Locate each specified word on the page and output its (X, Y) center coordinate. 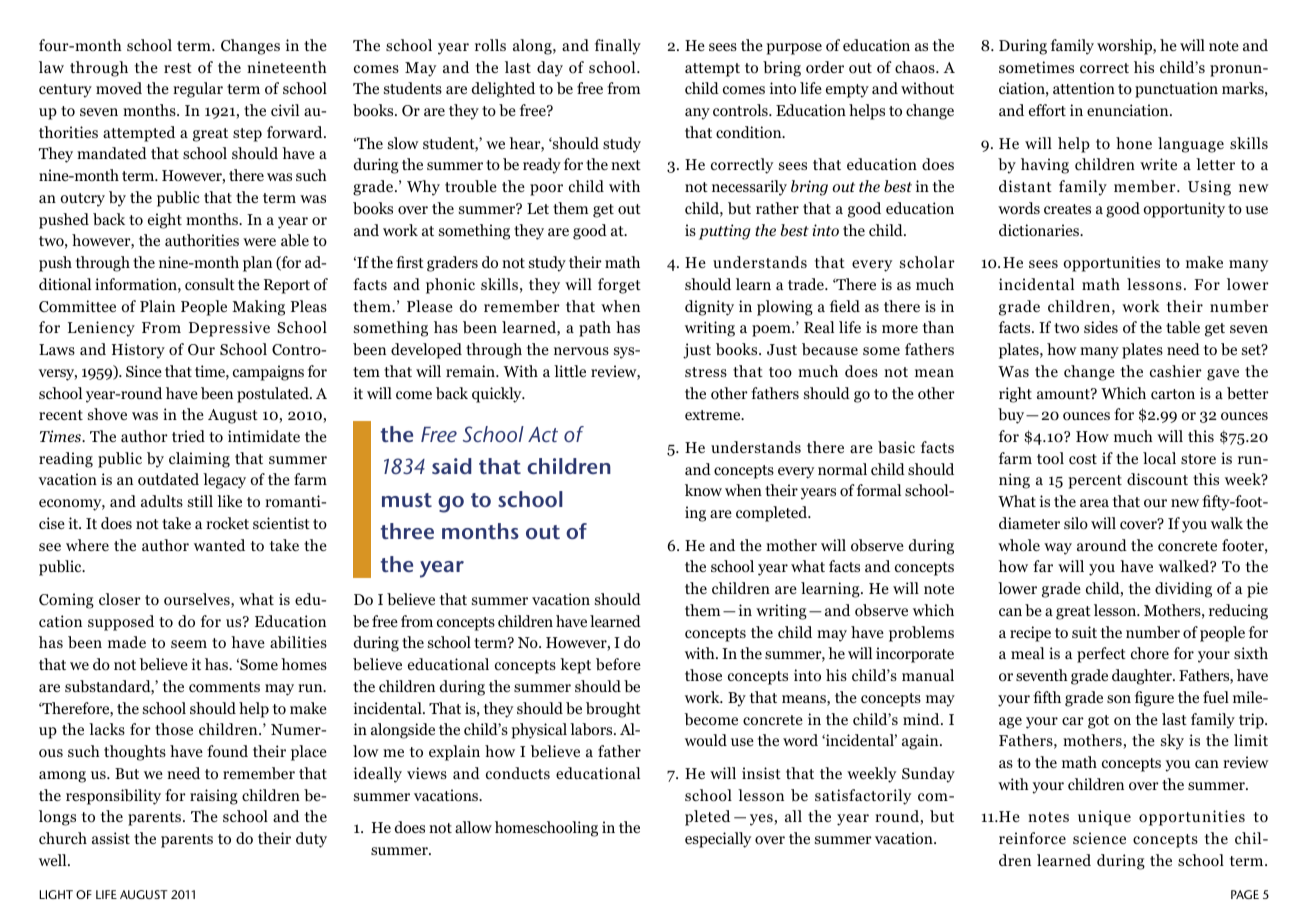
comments (224, 687)
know (703, 490)
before (618, 664)
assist (111, 838)
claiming (199, 460)
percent (1095, 482)
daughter (1143, 677)
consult (210, 284)
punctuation (1176, 90)
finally (618, 47)
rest (178, 68)
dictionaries (1040, 230)
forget (619, 286)
